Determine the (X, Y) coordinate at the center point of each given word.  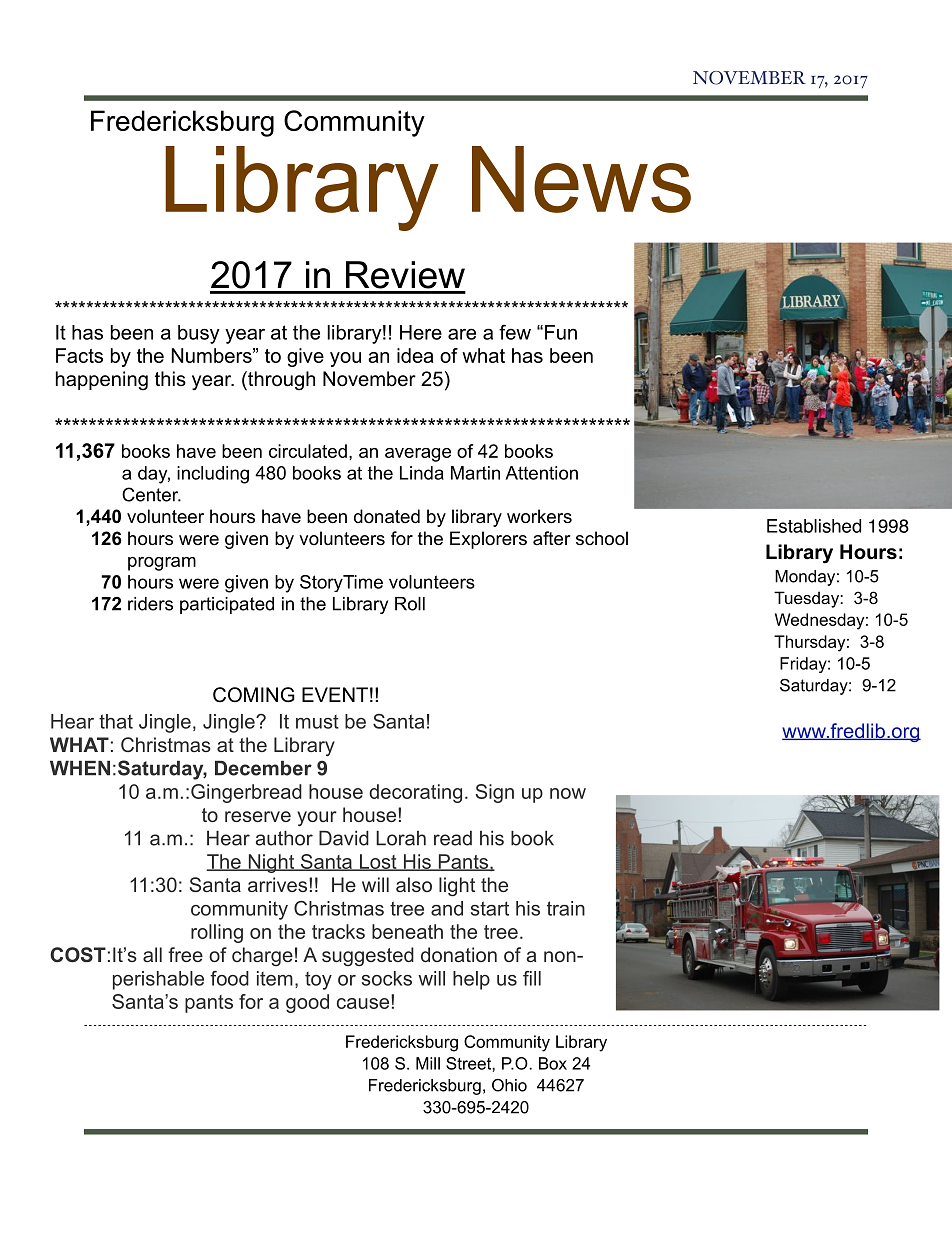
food (229, 978)
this (170, 379)
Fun (561, 332)
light (457, 887)
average (418, 455)
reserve (258, 816)
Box (553, 1063)
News (581, 179)
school (602, 538)
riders (150, 604)
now (568, 793)
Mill (428, 1063)
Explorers (488, 540)
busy (199, 334)
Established (814, 526)
